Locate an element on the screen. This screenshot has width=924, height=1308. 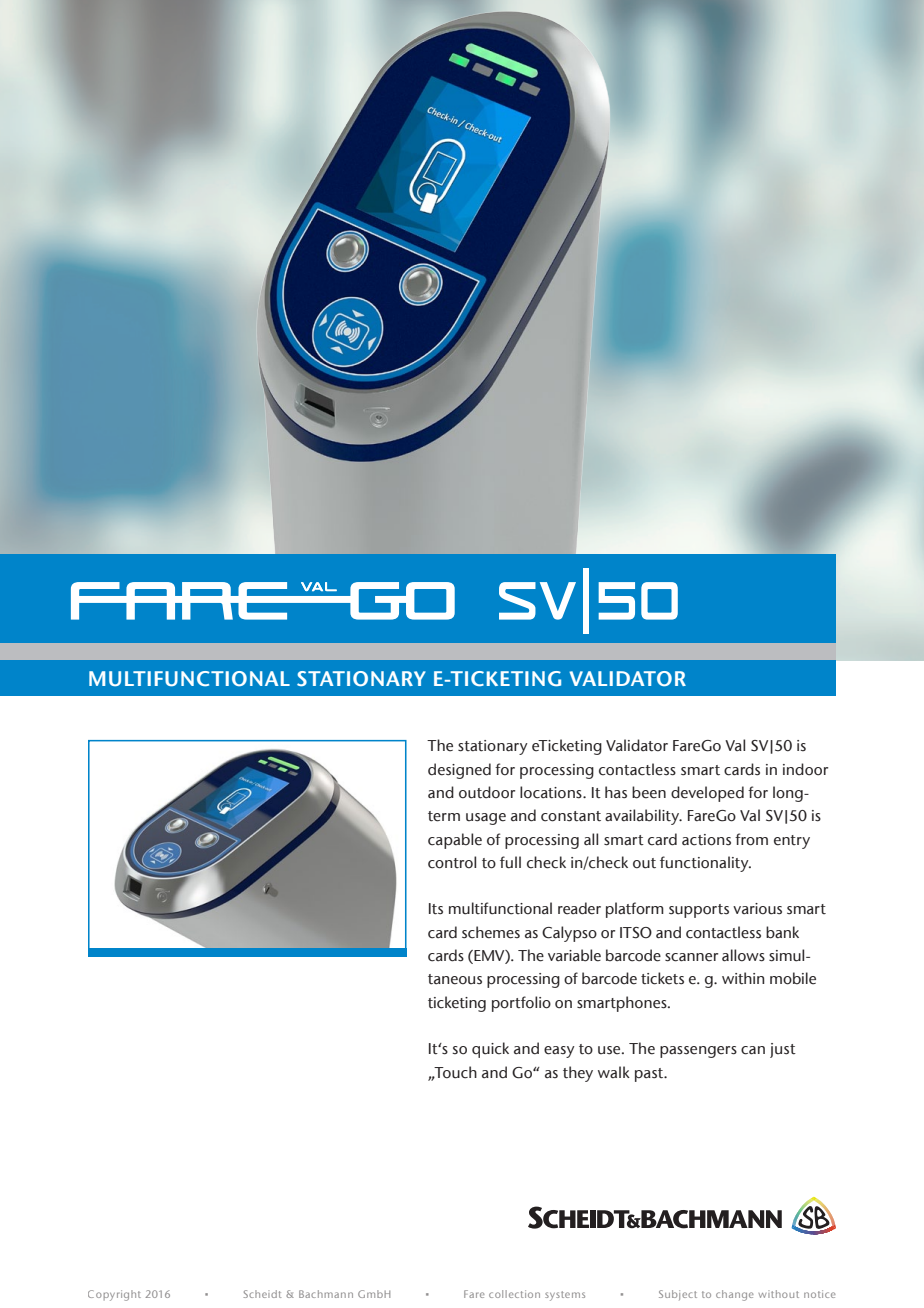
schemes is located at coordinates (491, 932).
